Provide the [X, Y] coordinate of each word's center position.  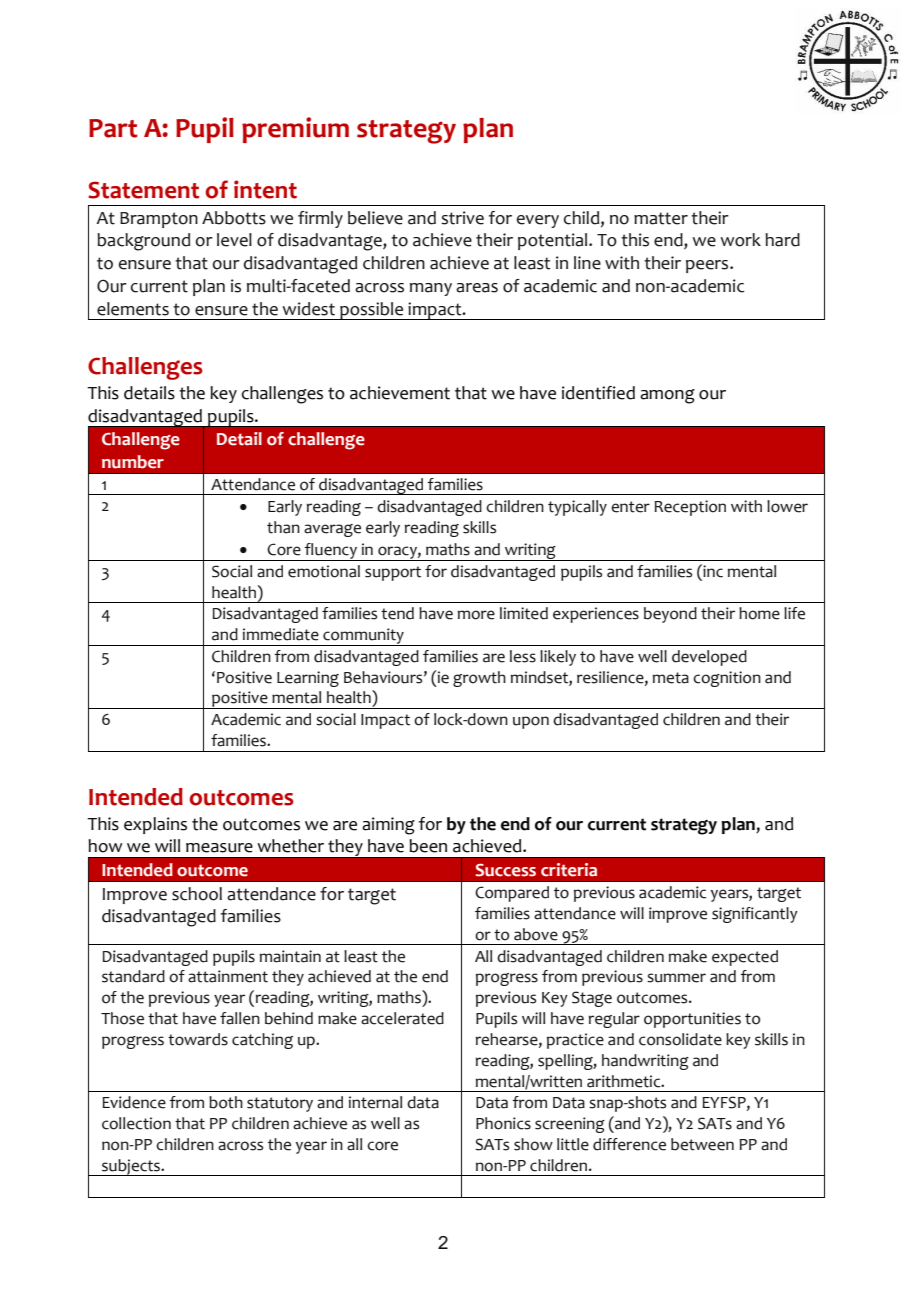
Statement [143, 190]
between [702, 1144]
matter [661, 218]
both [226, 1102]
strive [462, 218]
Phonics [503, 1123]
